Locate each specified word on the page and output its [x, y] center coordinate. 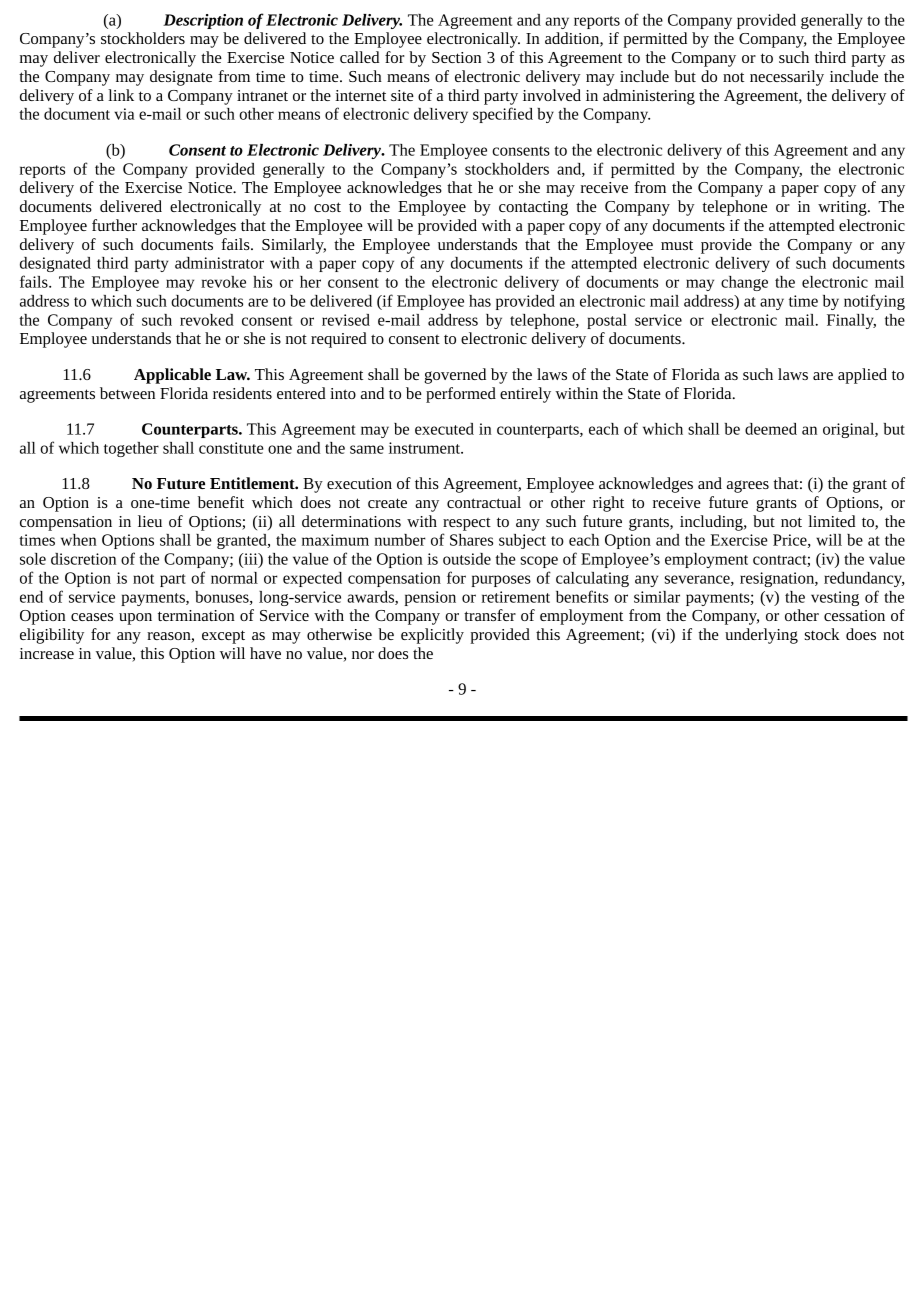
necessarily [787, 78]
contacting [533, 208]
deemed [771, 429]
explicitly [432, 636]
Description [203, 21]
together [131, 449]
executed [444, 429]
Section [456, 57]
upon [135, 619]
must [677, 245]
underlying [761, 636]
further [114, 225]
